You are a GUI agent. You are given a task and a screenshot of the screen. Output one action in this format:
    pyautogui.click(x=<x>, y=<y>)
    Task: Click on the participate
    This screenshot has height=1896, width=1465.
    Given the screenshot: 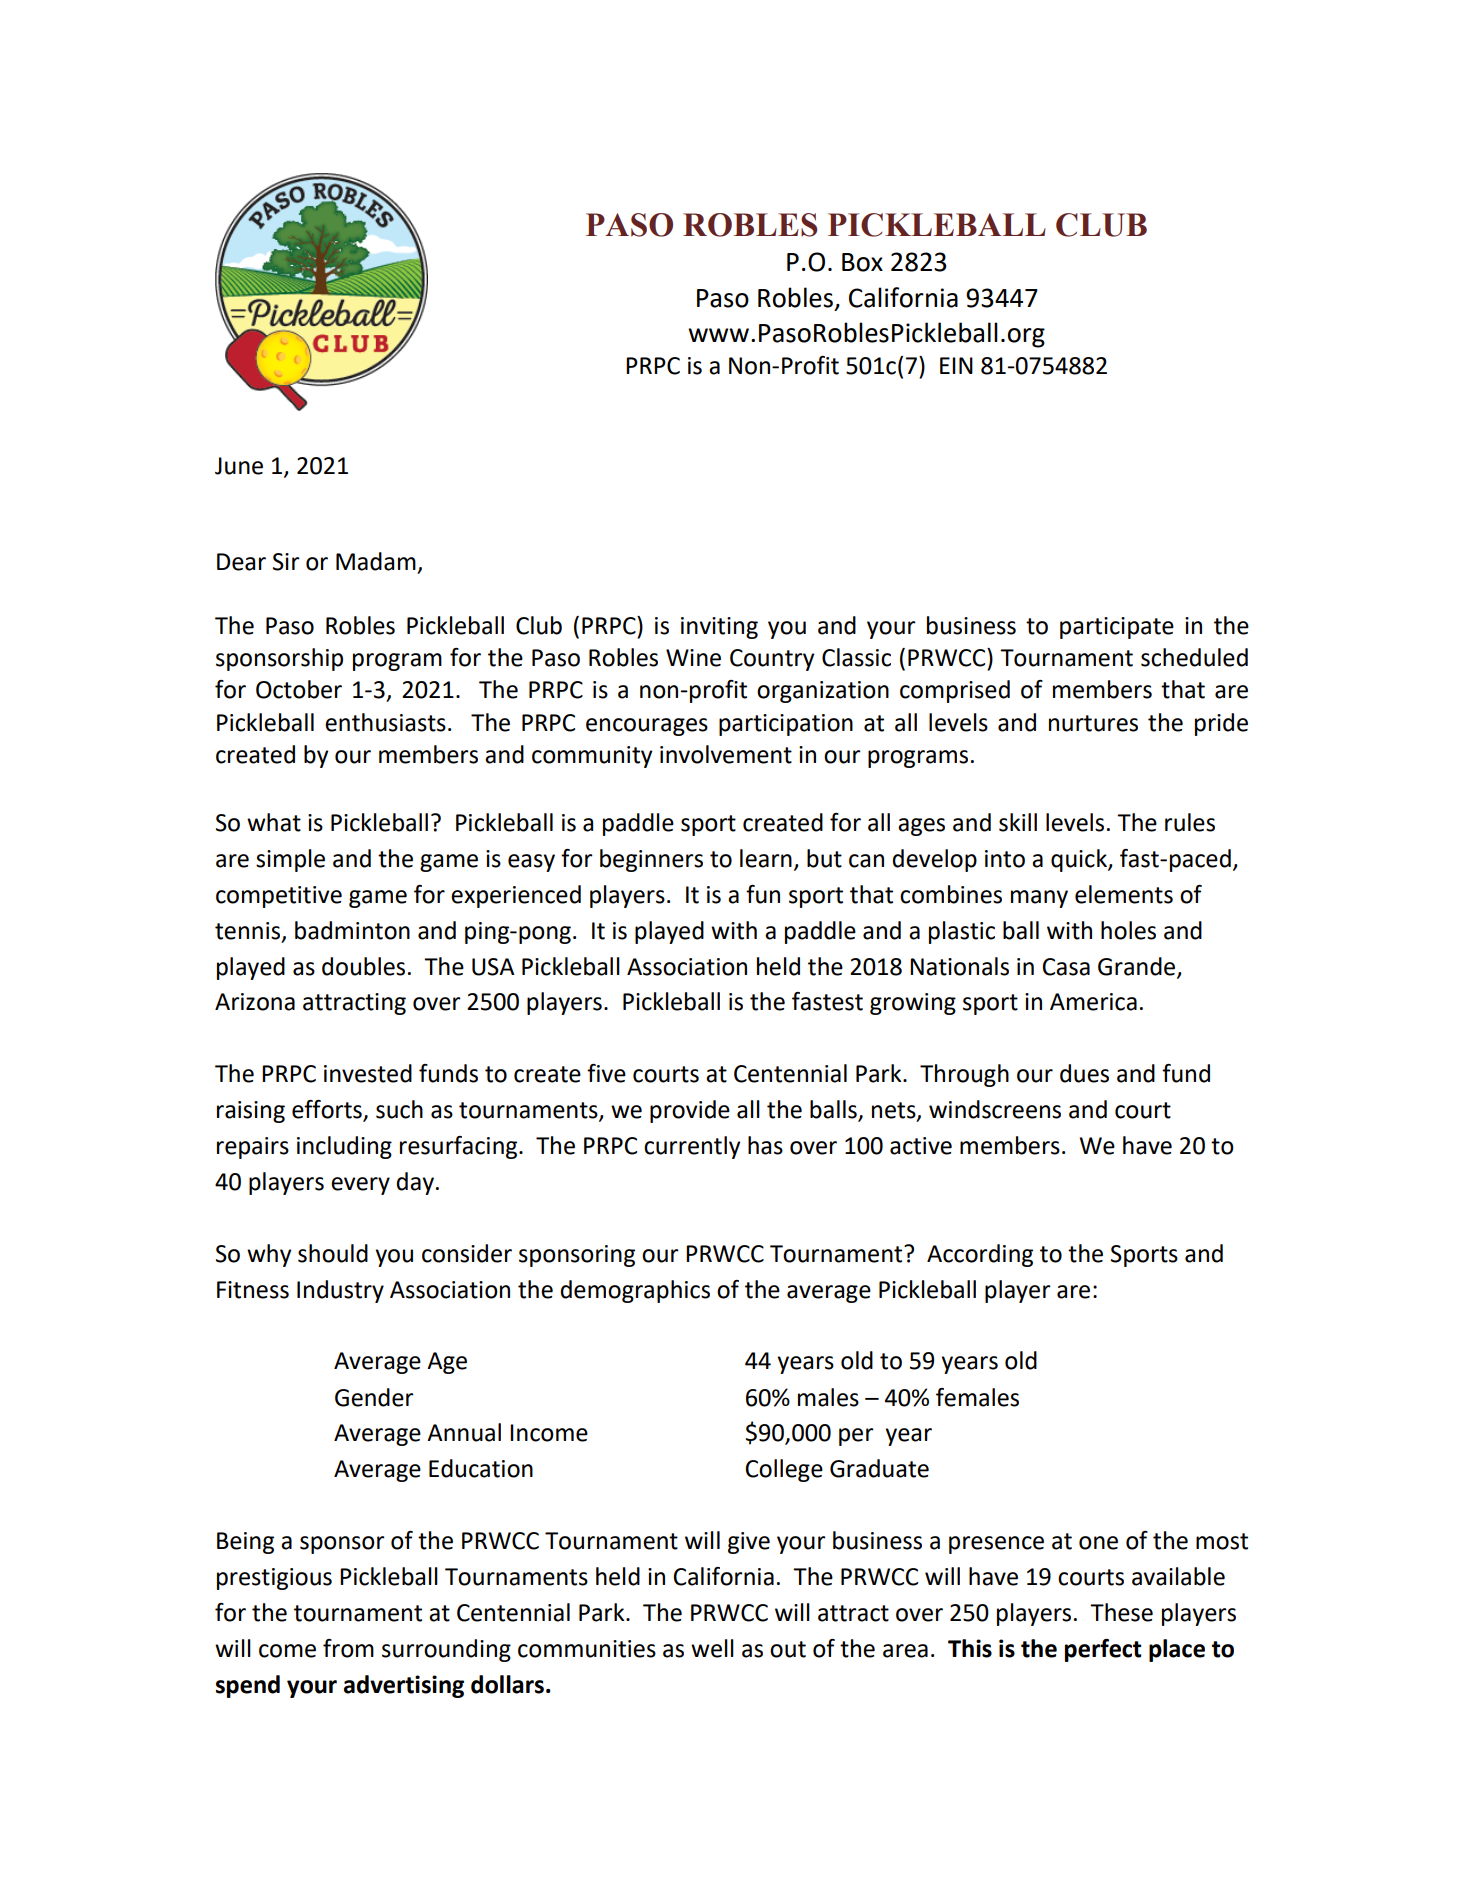 What is the action you would take?
    pyautogui.click(x=1117, y=628)
